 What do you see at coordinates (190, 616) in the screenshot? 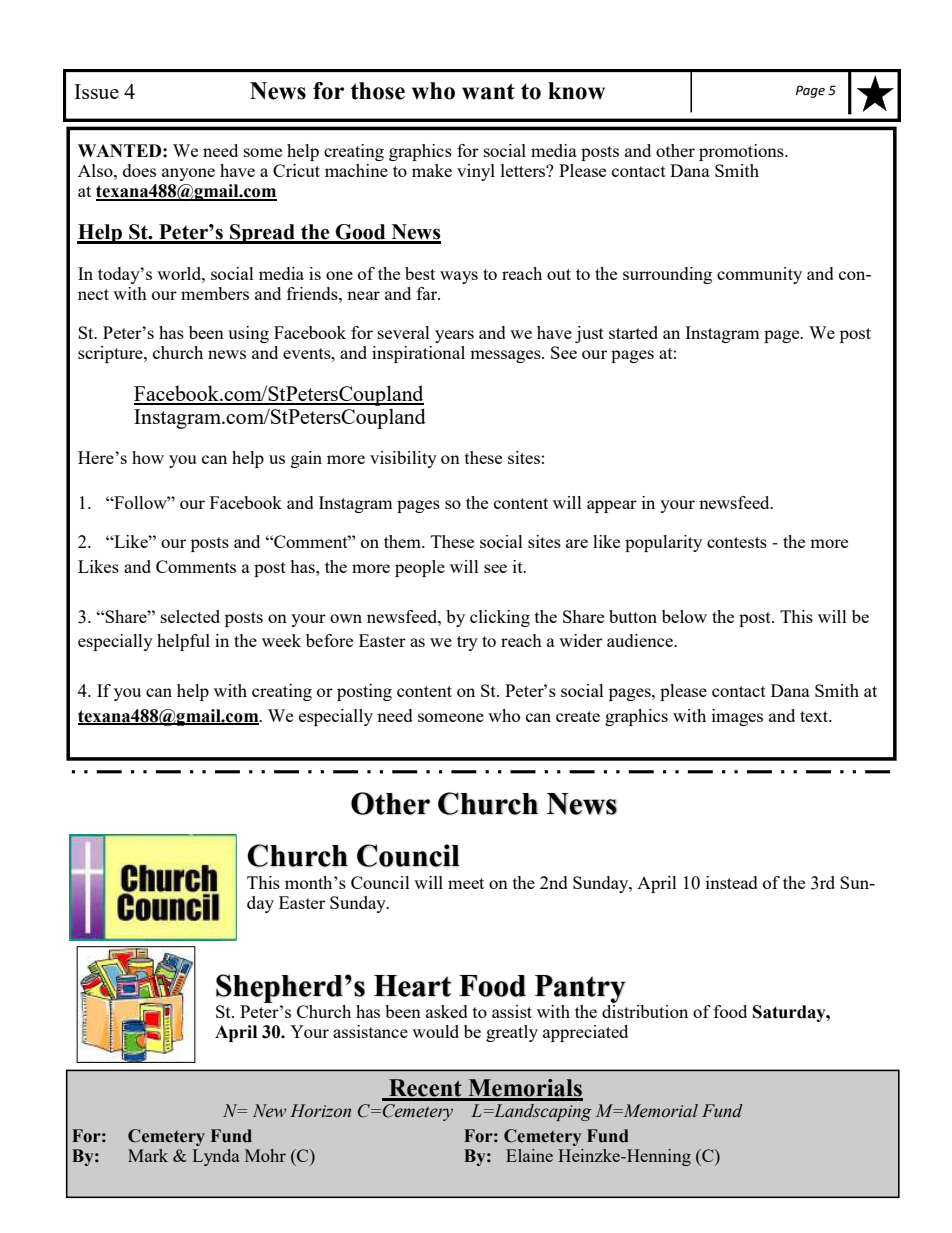
I see `selected` at bounding box center [190, 616].
